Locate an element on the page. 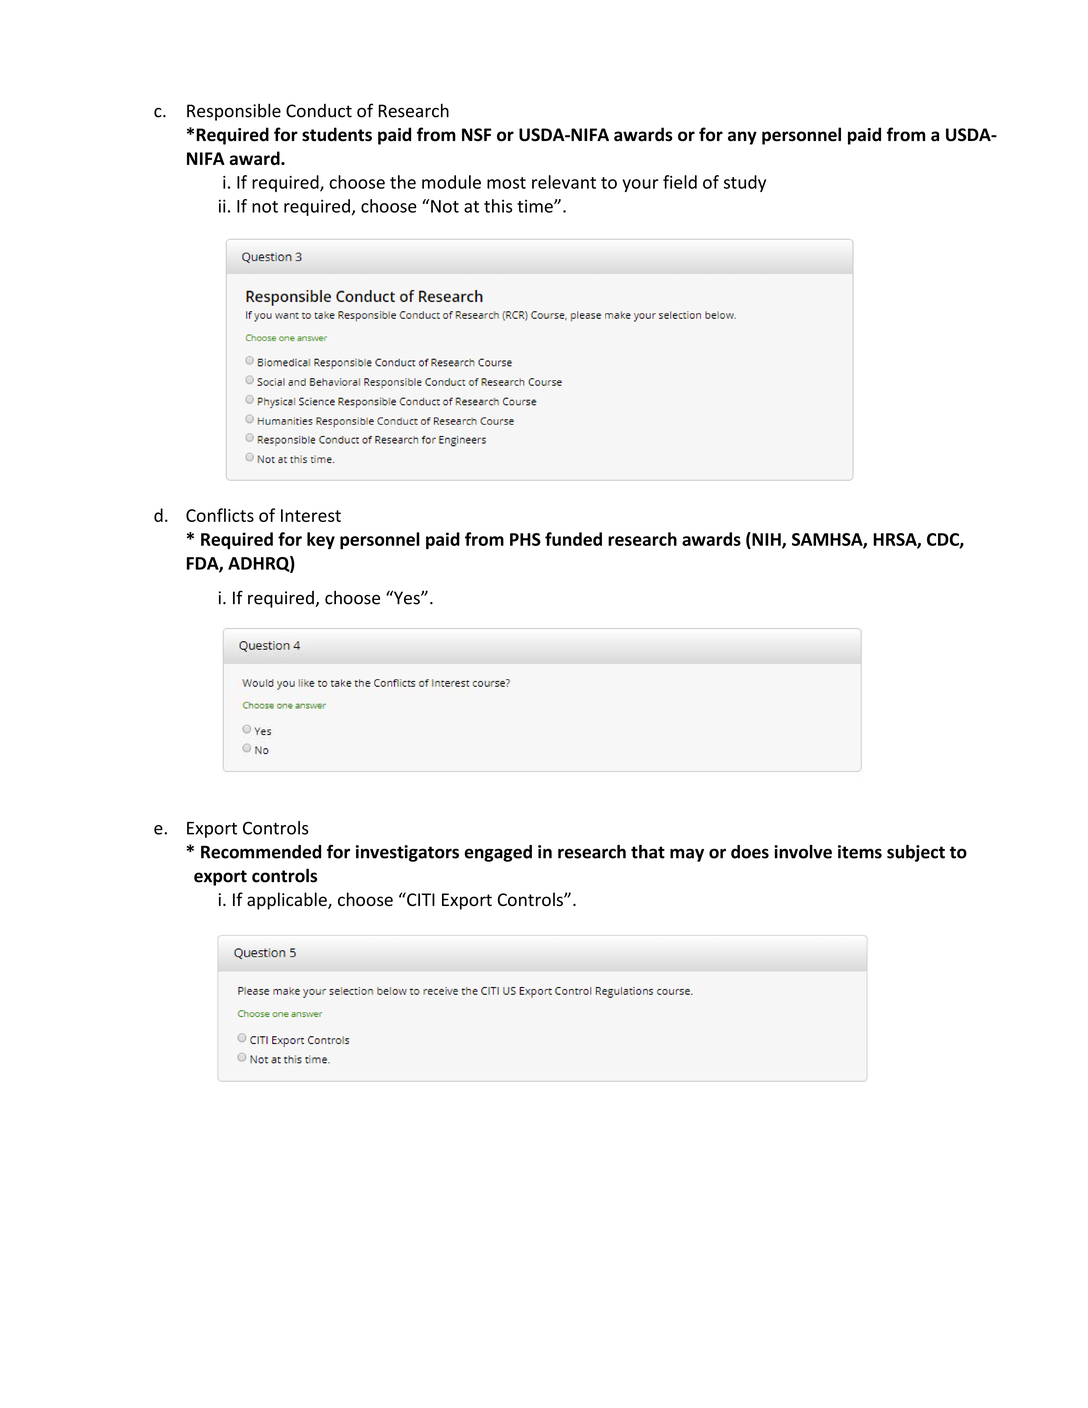 This image has width=1088, height=1408. that is located at coordinates (648, 852).
